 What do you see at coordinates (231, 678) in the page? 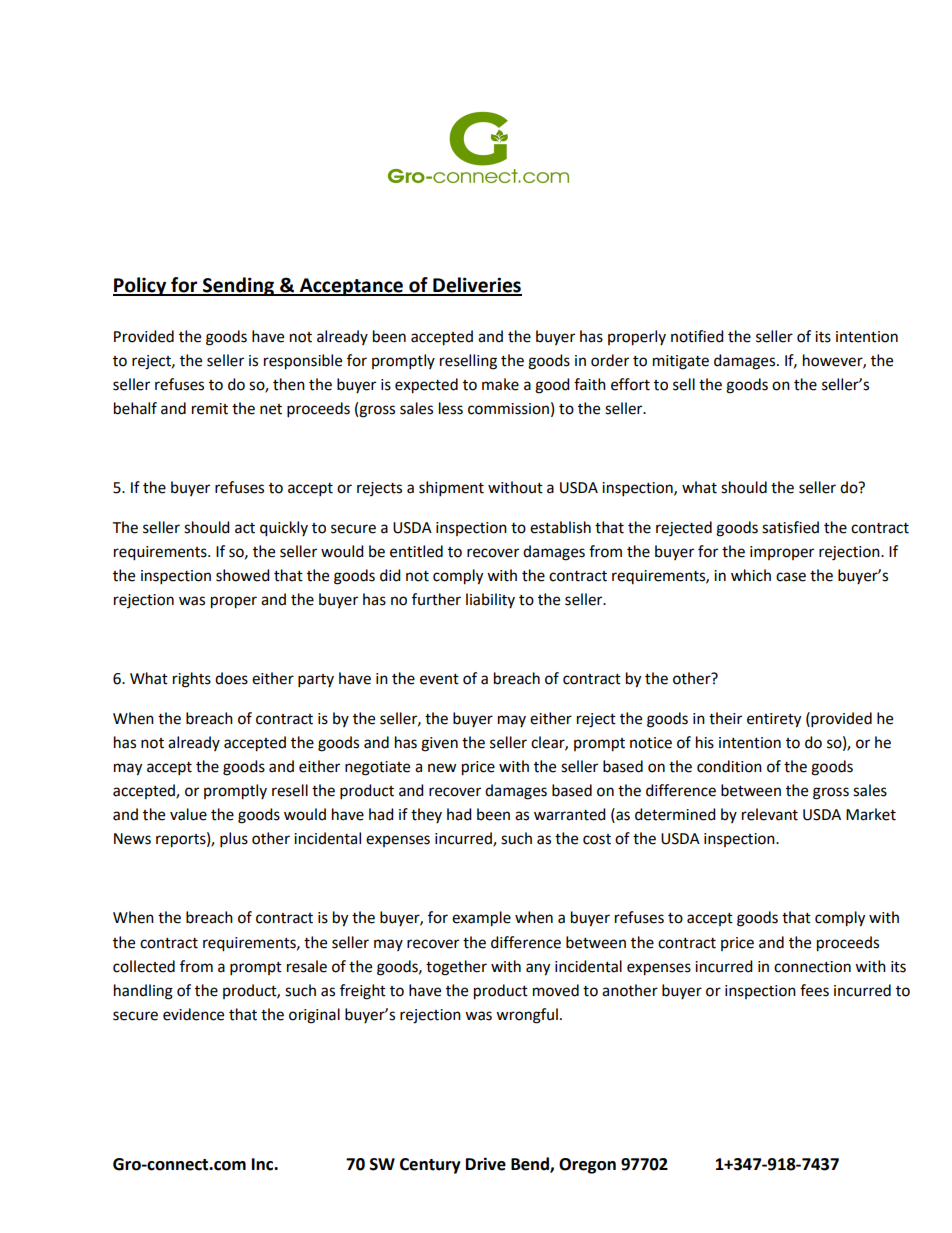
I see `does` at bounding box center [231, 678].
